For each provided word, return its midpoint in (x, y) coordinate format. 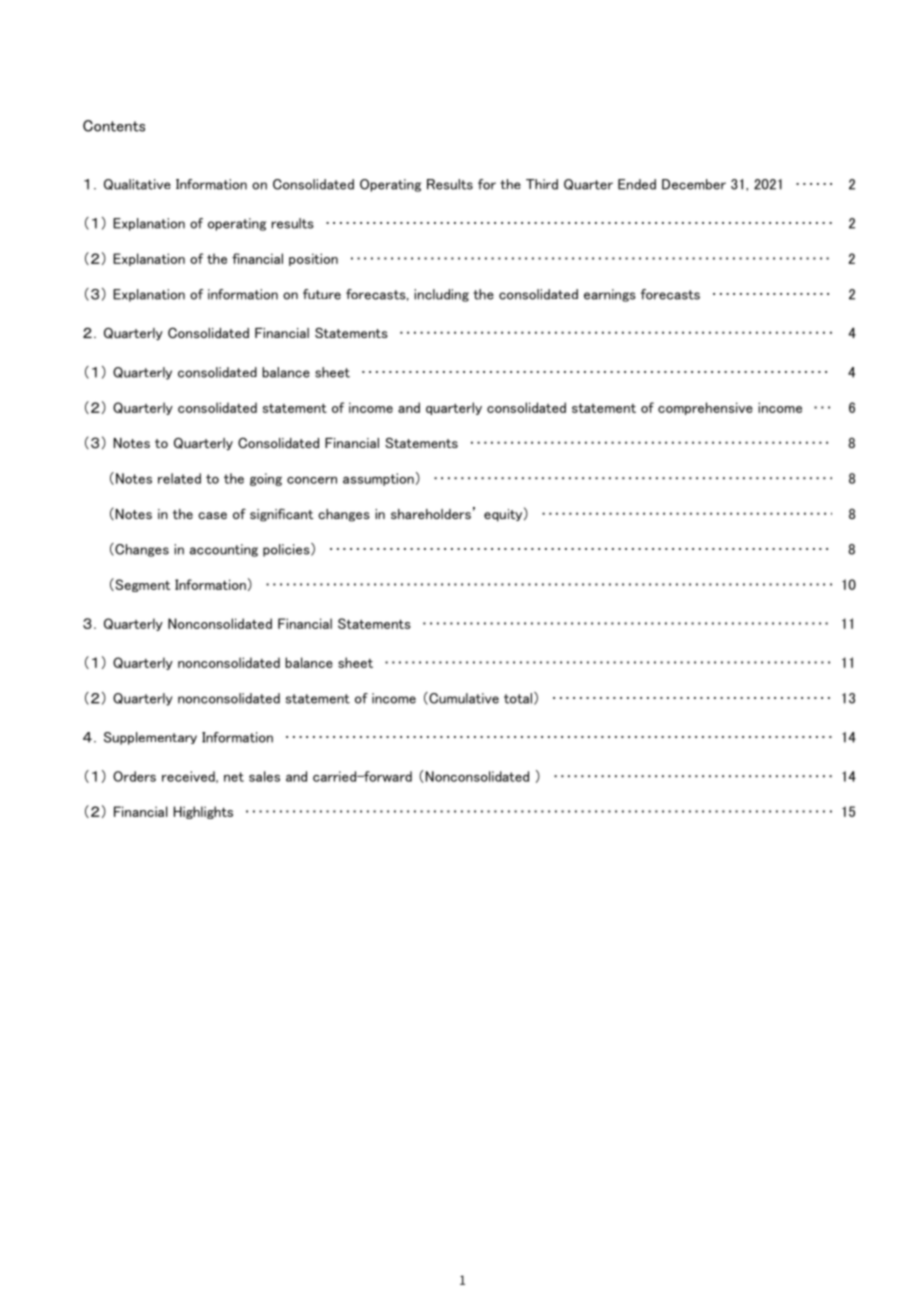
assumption (378, 479)
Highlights (203, 812)
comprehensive (705, 408)
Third (542, 184)
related (179, 478)
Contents (114, 126)
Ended (637, 184)
